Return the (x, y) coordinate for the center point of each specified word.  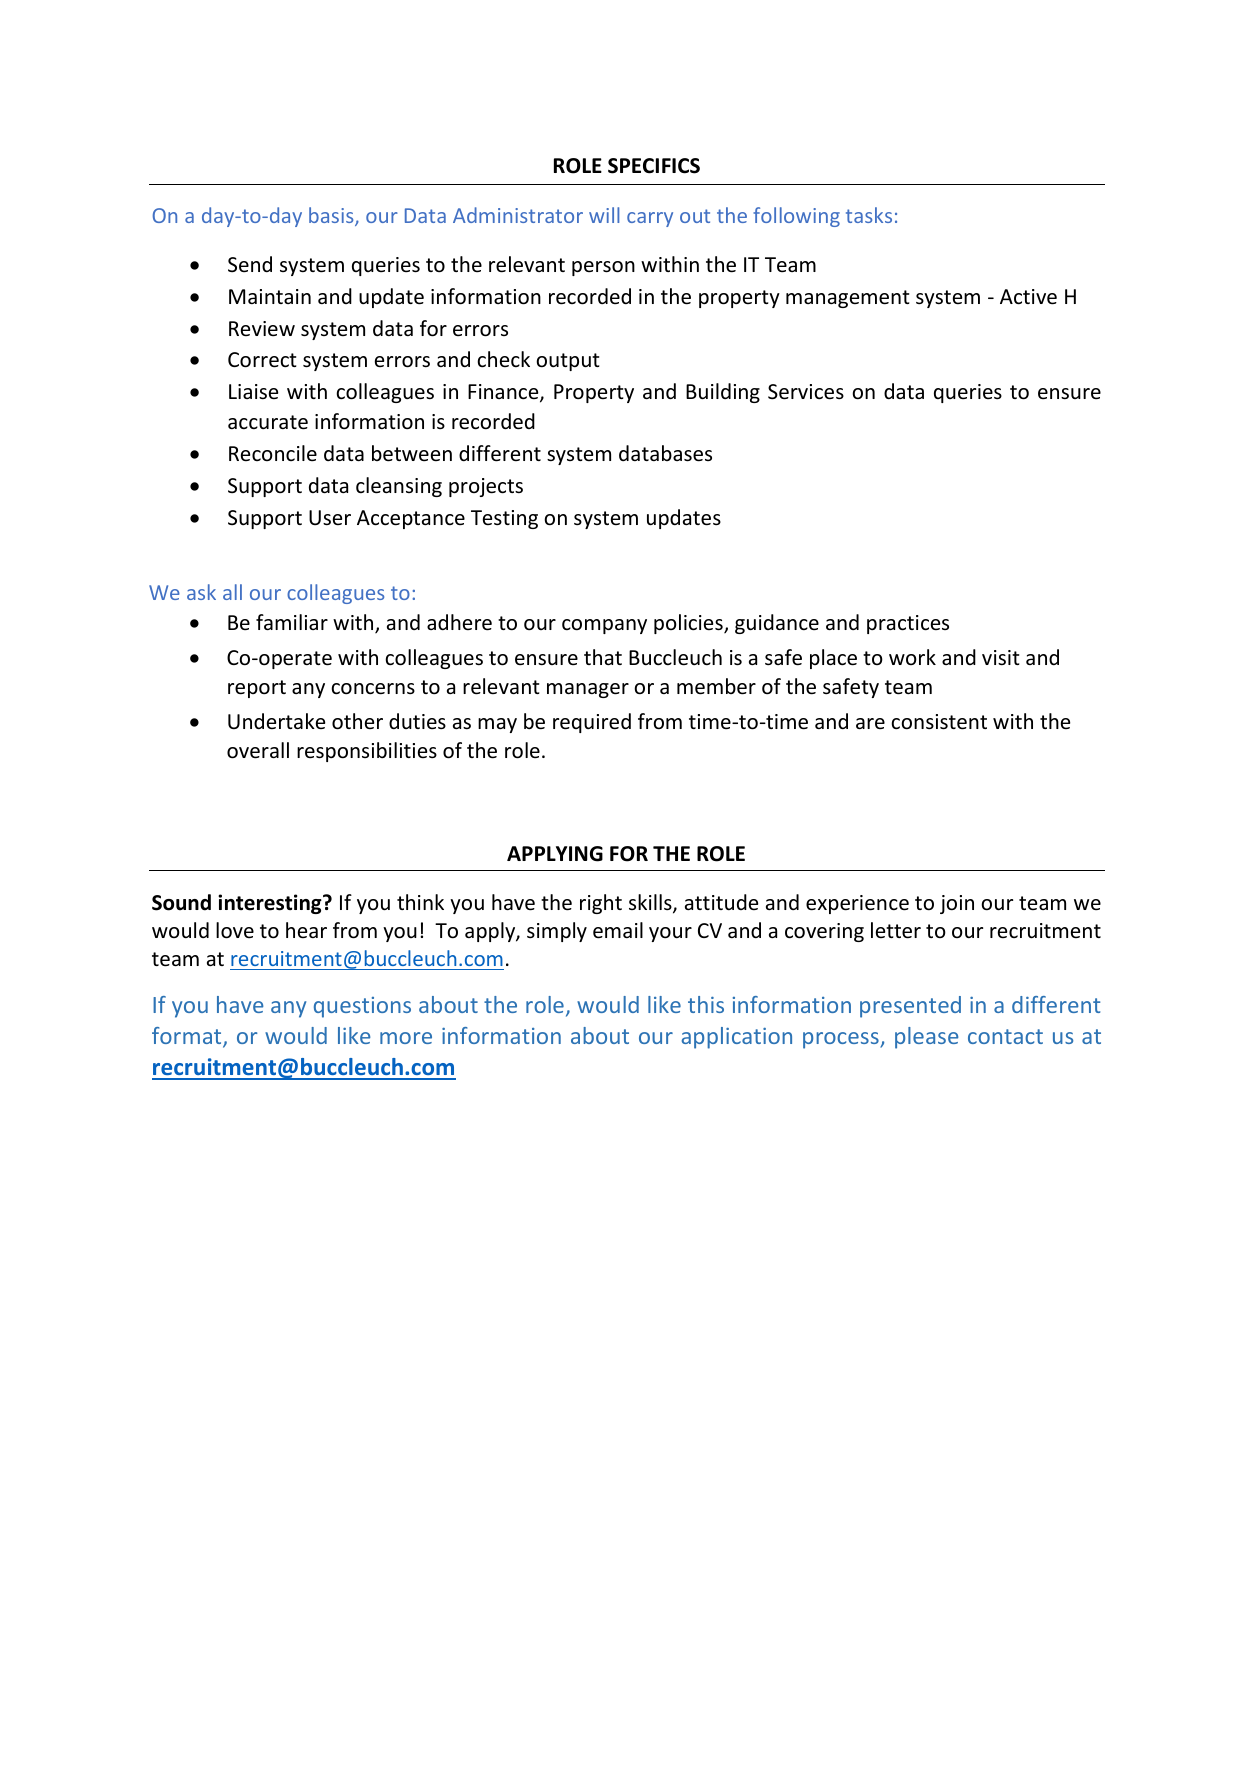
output (567, 362)
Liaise (253, 391)
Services (806, 392)
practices (908, 624)
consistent (939, 722)
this (706, 1004)
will (604, 215)
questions (362, 1007)
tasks (869, 215)
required (592, 723)
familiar (292, 622)
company (604, 626)
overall (258, 750)
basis (332, 216)
